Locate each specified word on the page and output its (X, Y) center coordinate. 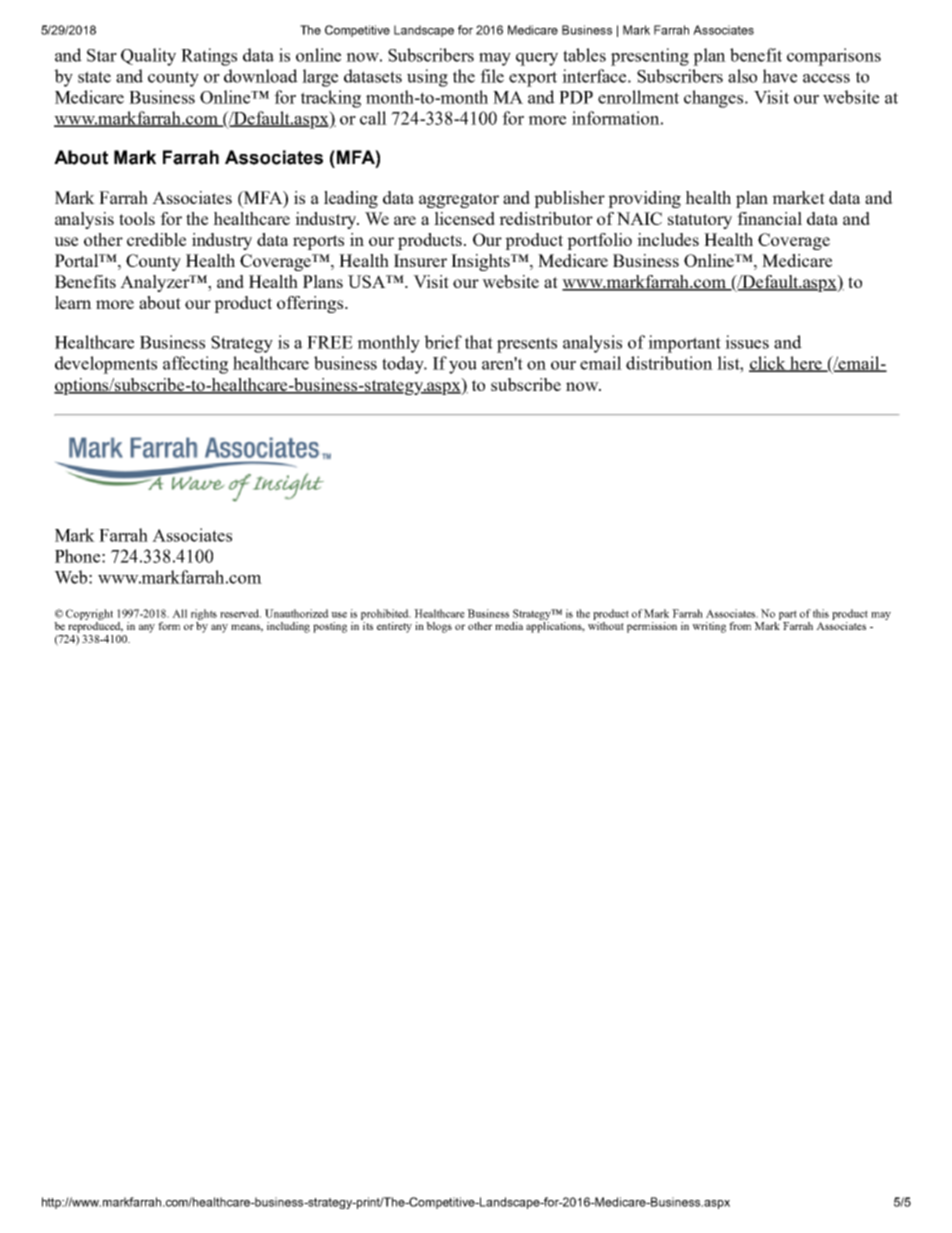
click (768, 364)
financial (769, 218)
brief (443, 342)
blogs (439, 627)
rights (204, 614)
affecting (195, 365)
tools (137, 218)
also (742, 76)
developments (106, 365)
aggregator (459, 200)
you (463, 367)
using (427, 78)
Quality (148, 57)
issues (747, 342)
